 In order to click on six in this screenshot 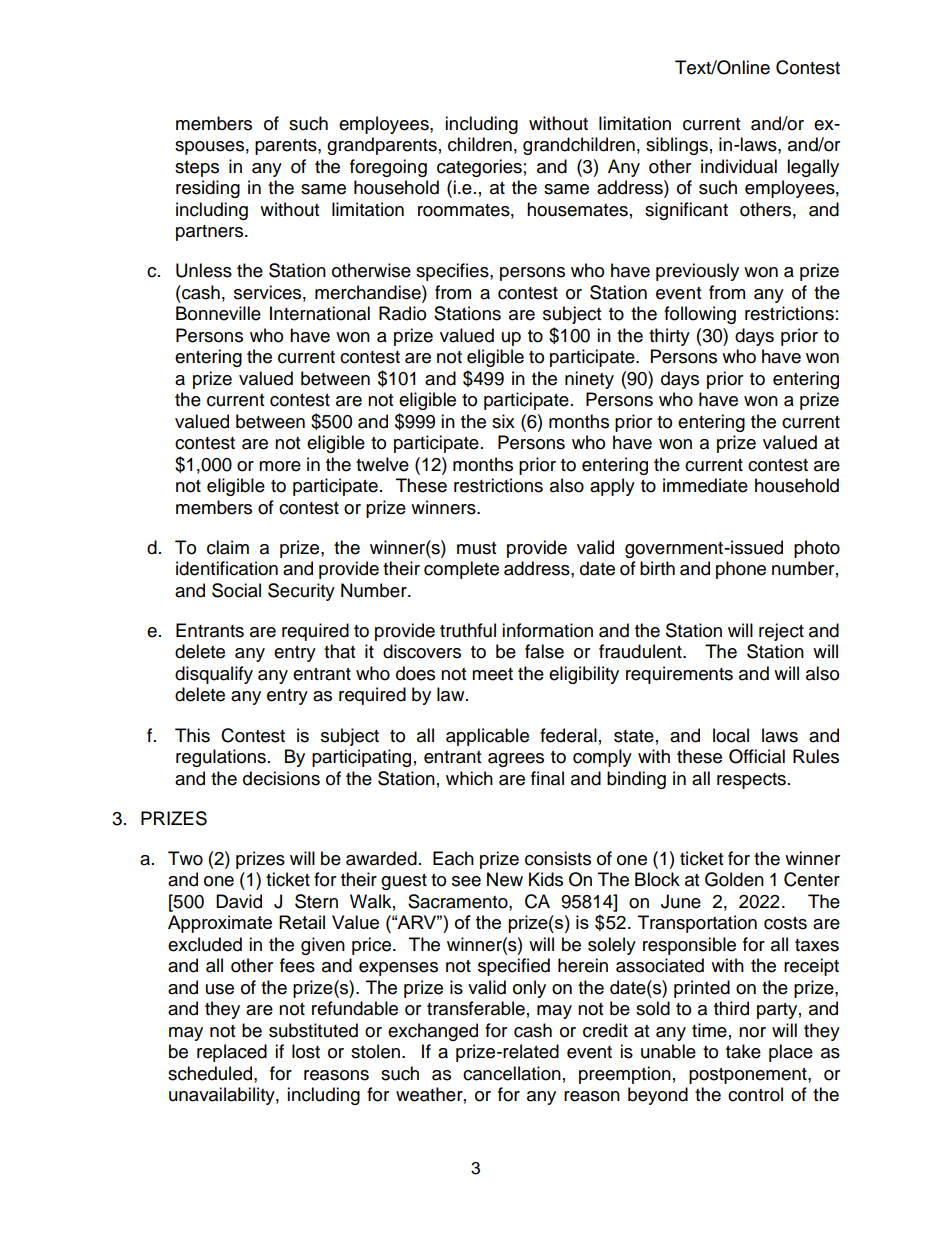, I will do `click(503, 421)`.
